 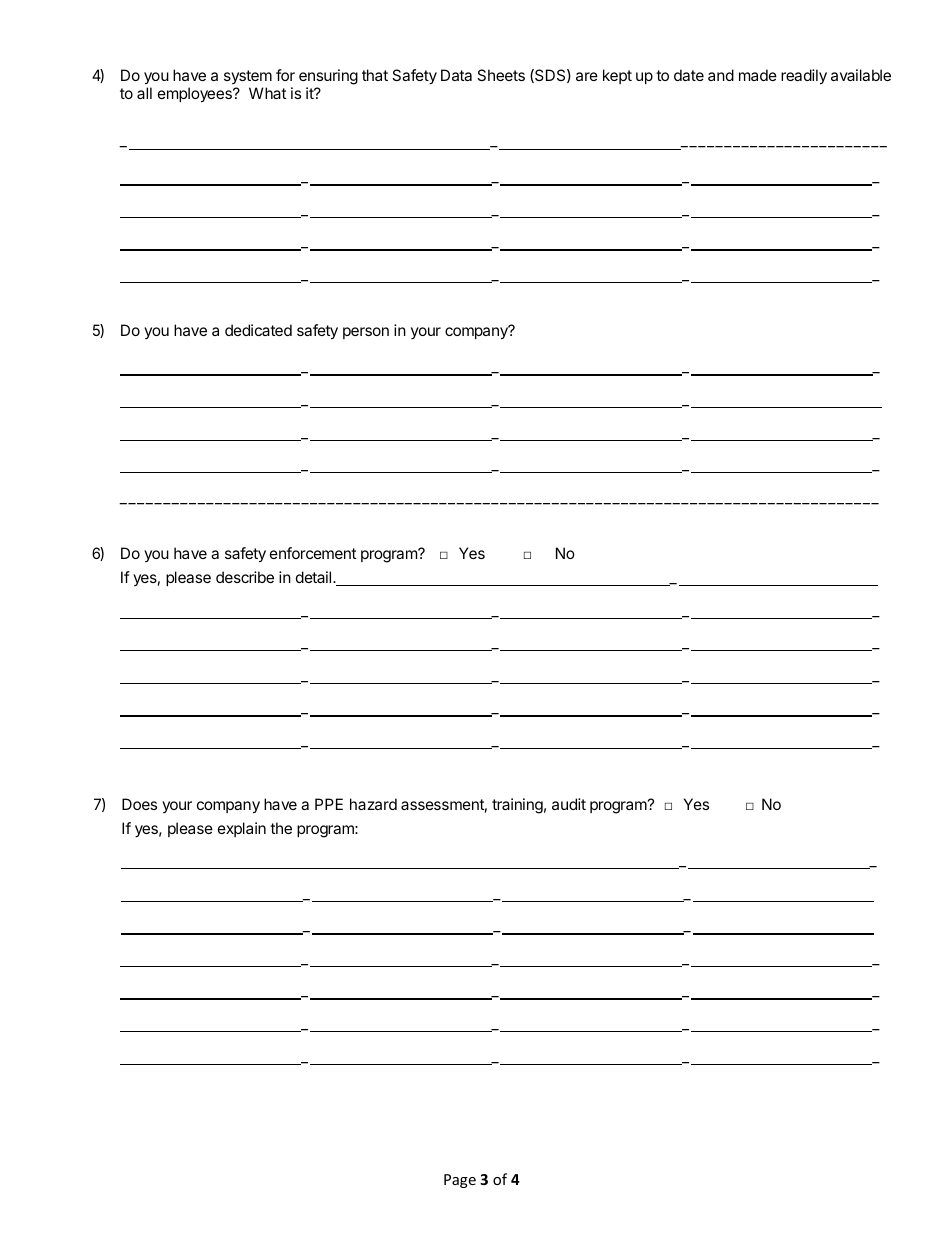 I want to click on explain, so click(x=242, y=829).
